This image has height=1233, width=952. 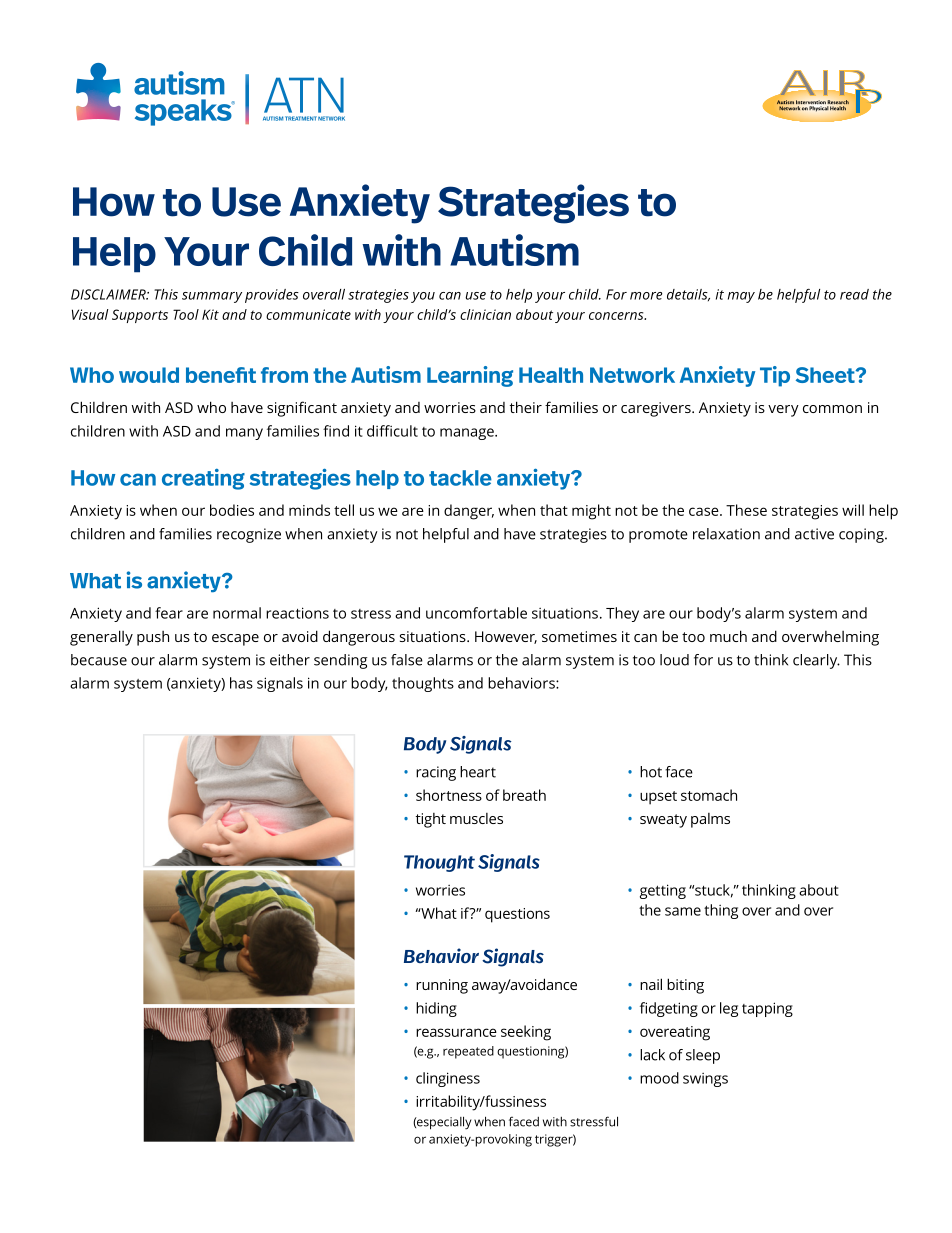 What do you see at coordinates (468, 1052) in the image?
I see `repeated` at bounding box center [468, 1052].
